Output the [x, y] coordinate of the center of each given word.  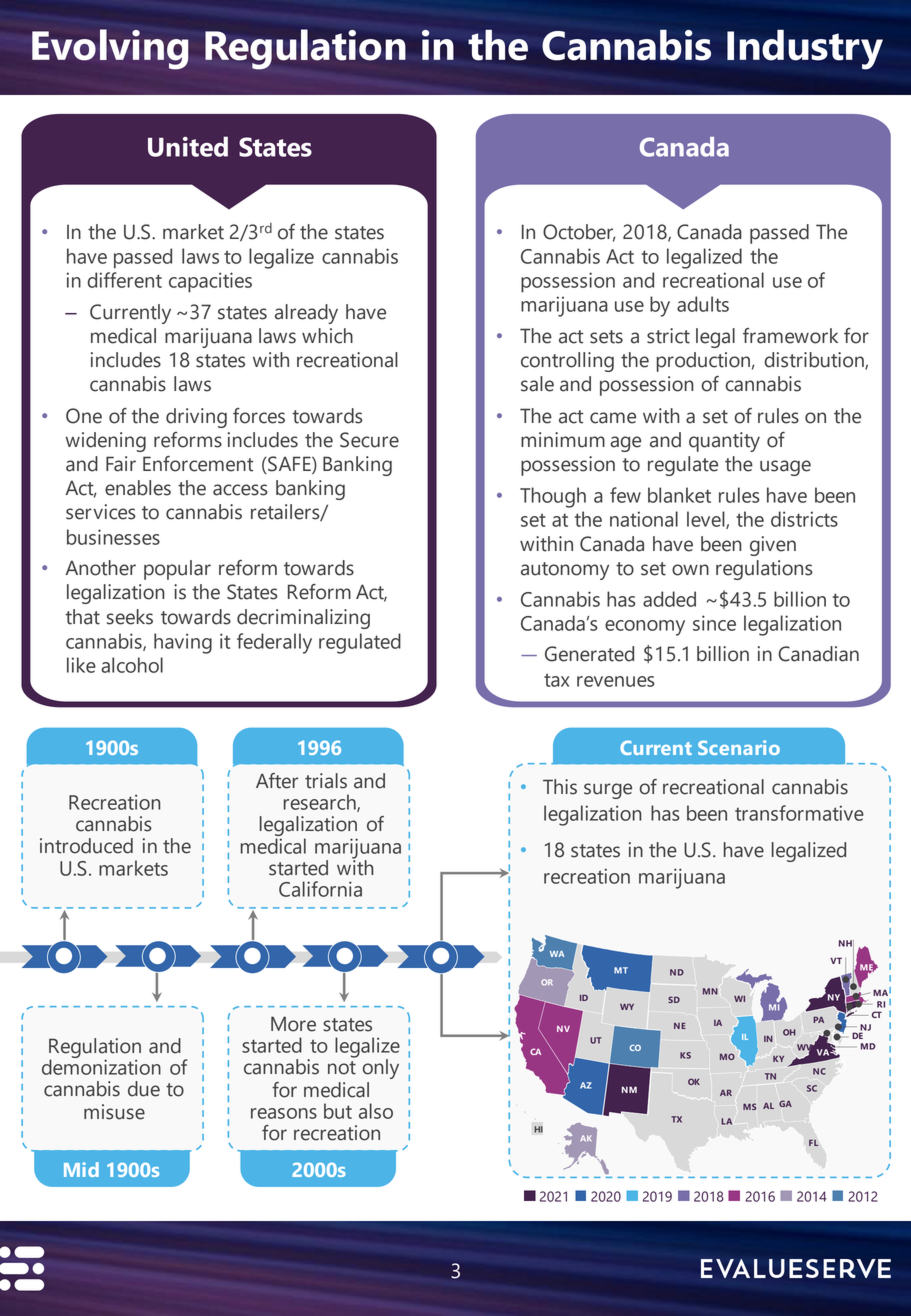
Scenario [739, 747]
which [327, 336]
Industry [805, 49]
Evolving [110, 49]
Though [553, 497]
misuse [114, 1112]
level [707, 520]
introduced [86, 846]
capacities [210, 282]
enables [138, 488]
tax [556, 680]
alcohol [132, 665]
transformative [799, 813]
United [188, 146]
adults [703, 304]
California [320, 889]
